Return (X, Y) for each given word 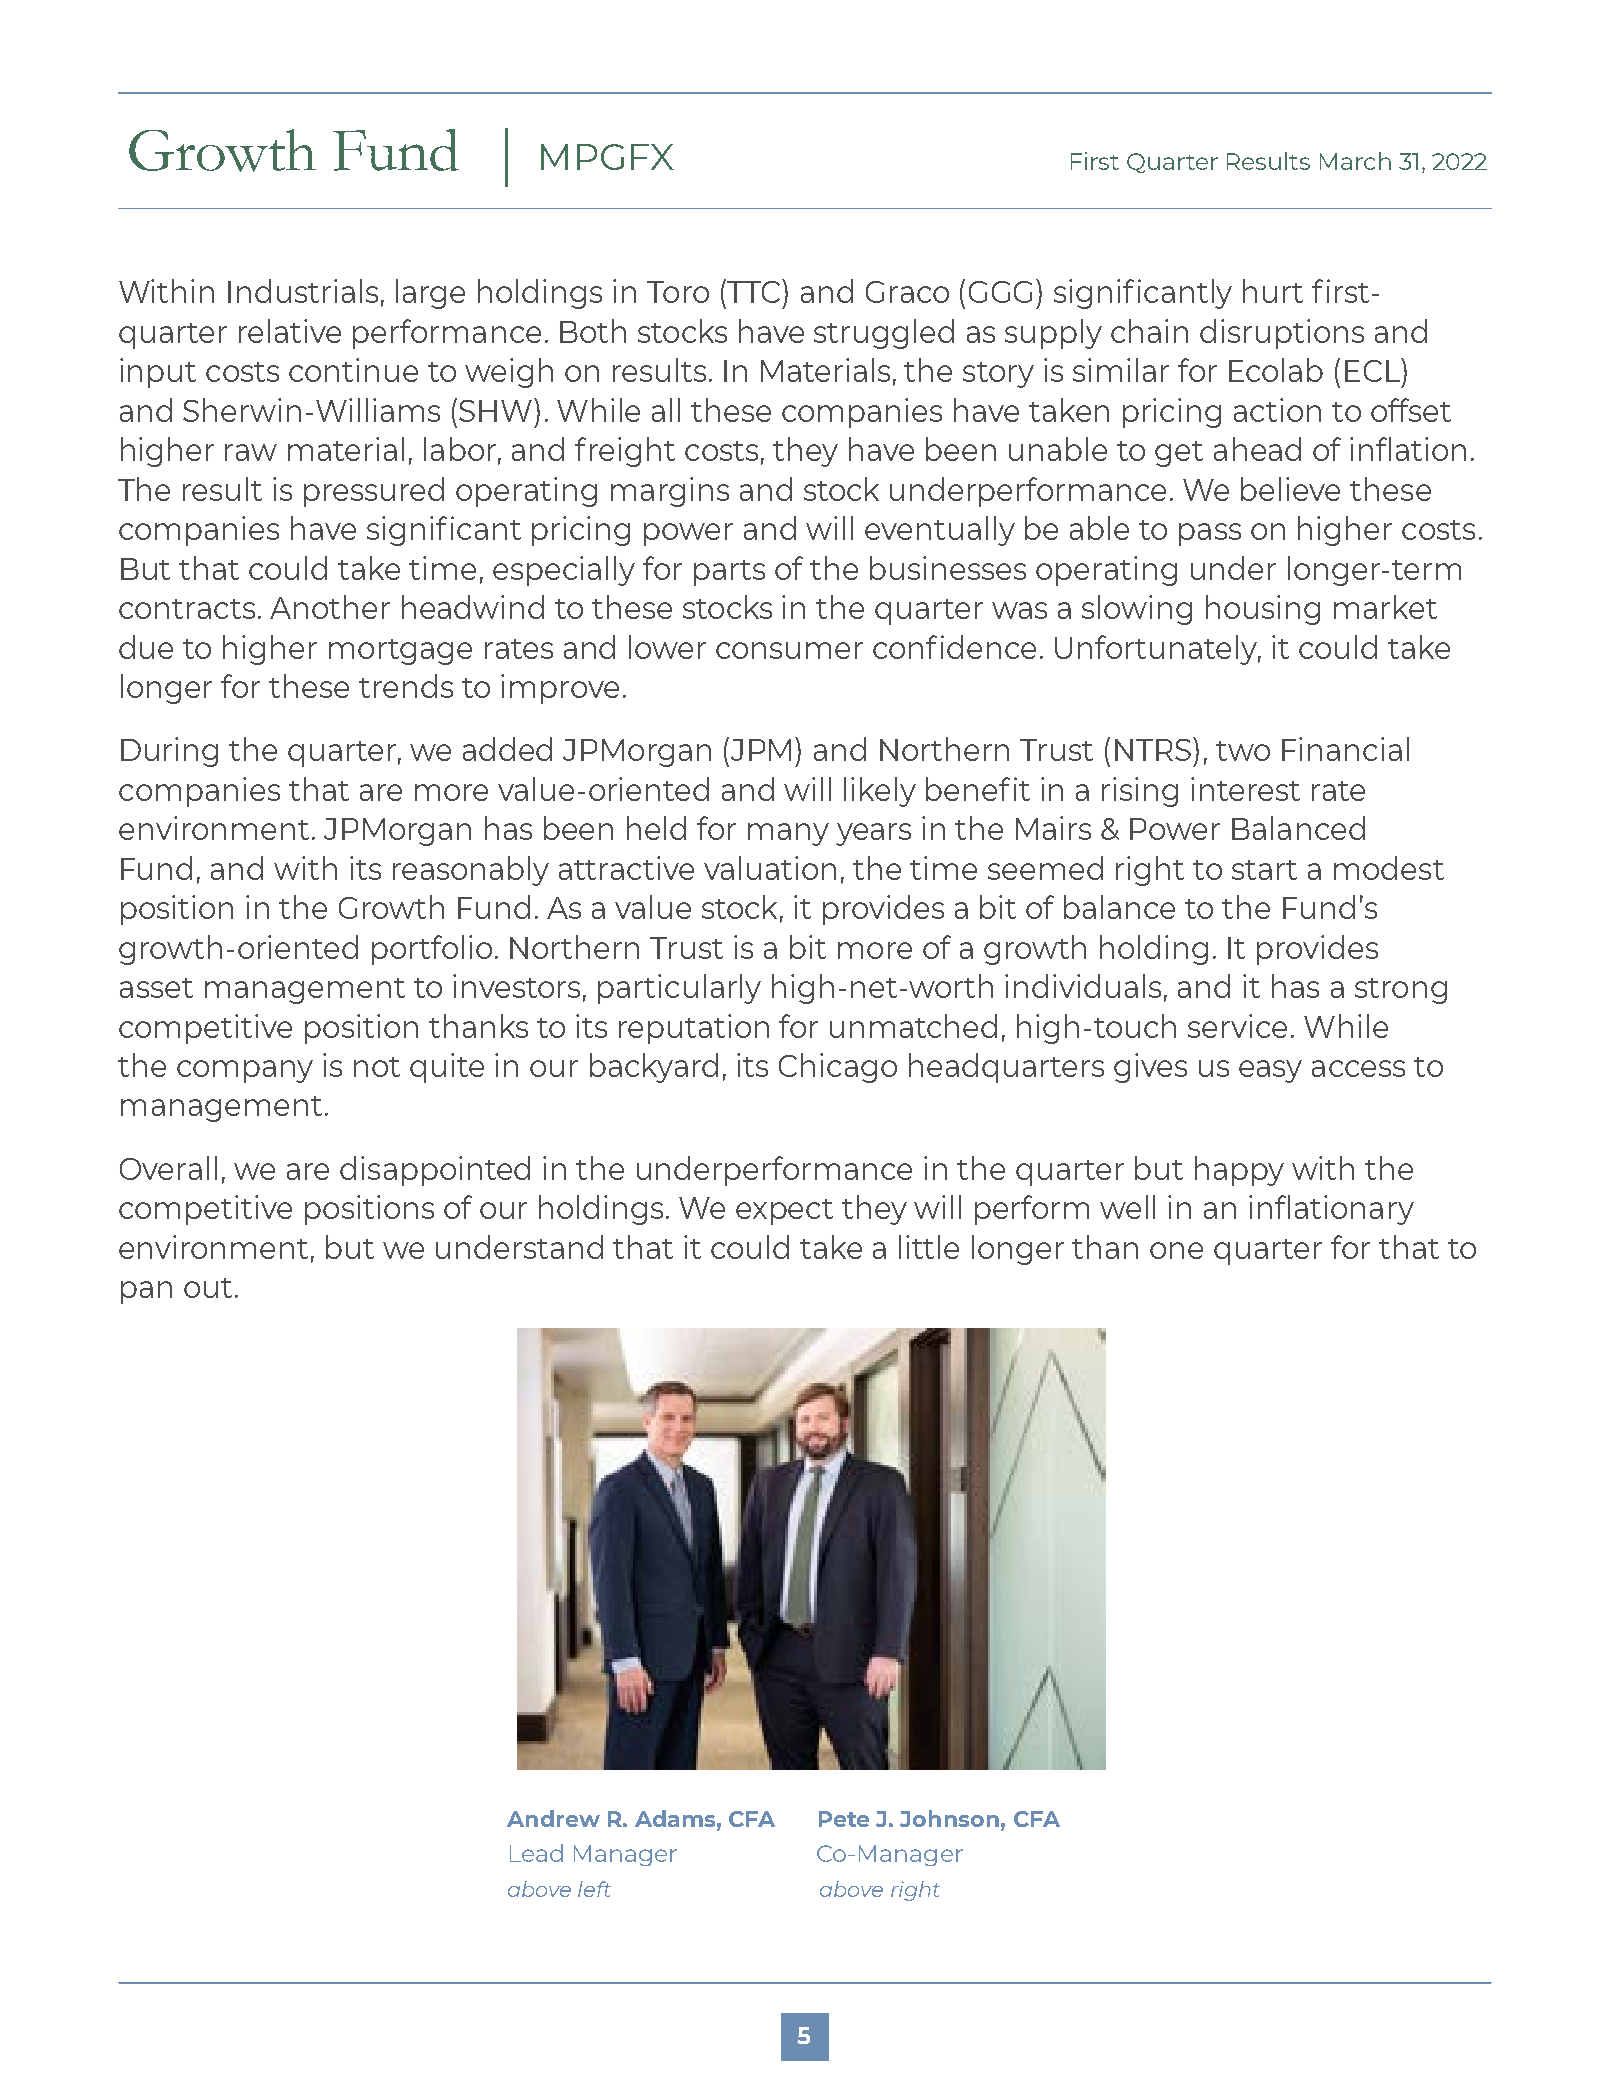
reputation (694, 1029)
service (1237, 1026)
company (245, 1071)
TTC (754, 291)
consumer (789, 650)
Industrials (303, 291)
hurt (1273, 291)
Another (330, 607)
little (929, 1247)
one (1176, 1250)
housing (1263, 610)
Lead (536, 1853)
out (208, 1288)
